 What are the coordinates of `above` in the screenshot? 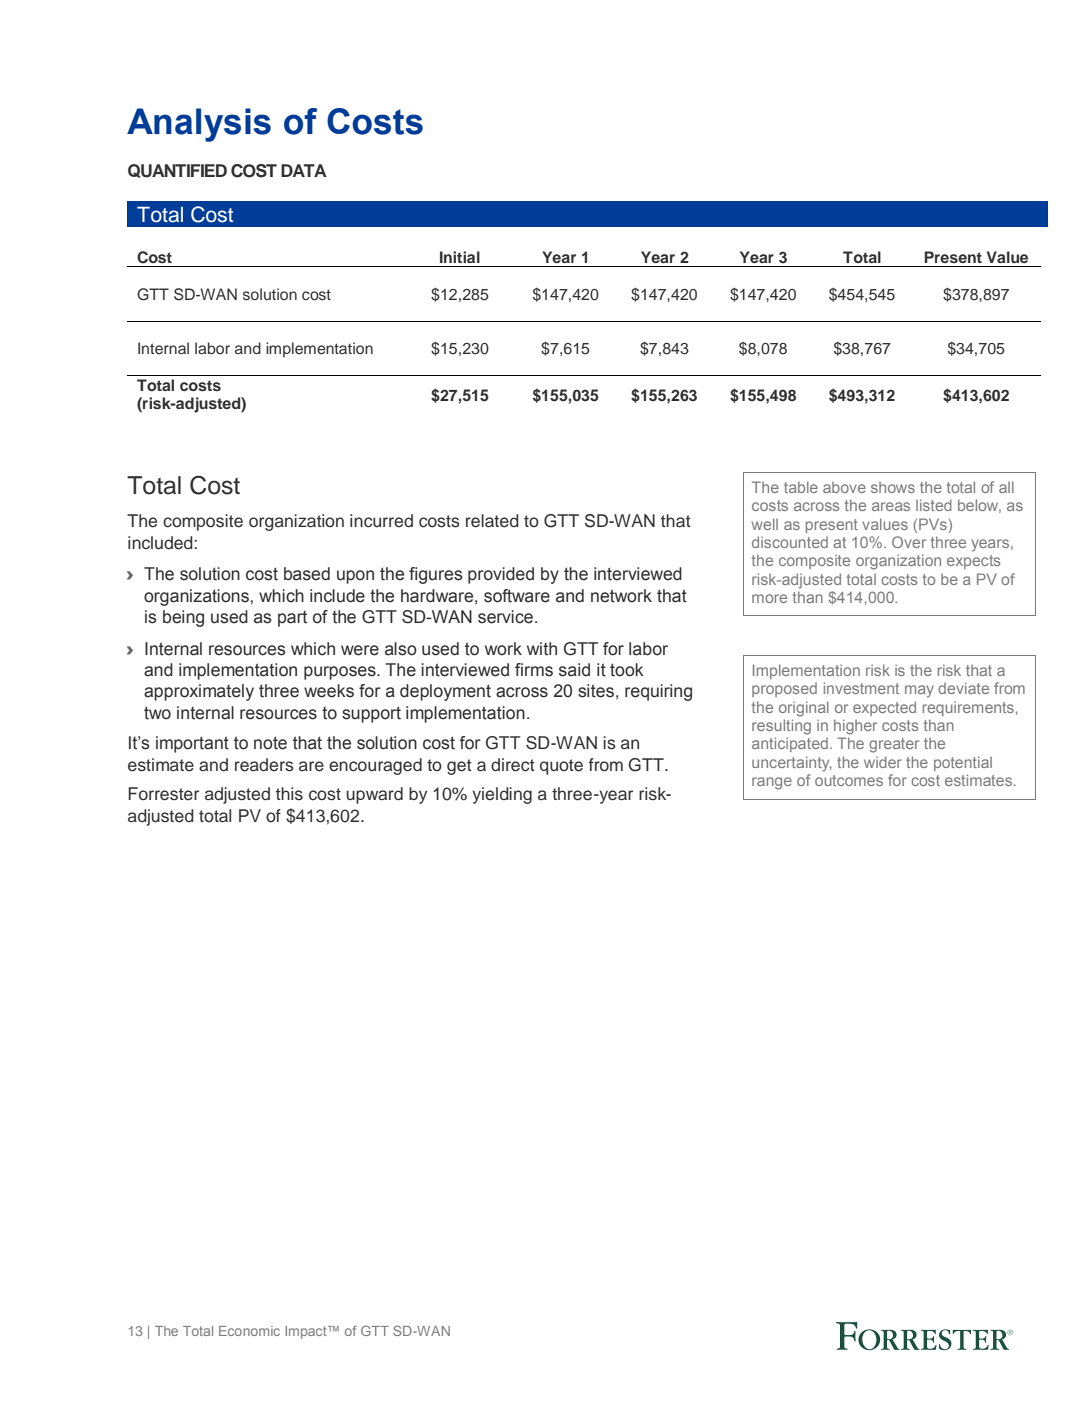 It's located at (844, 487).
